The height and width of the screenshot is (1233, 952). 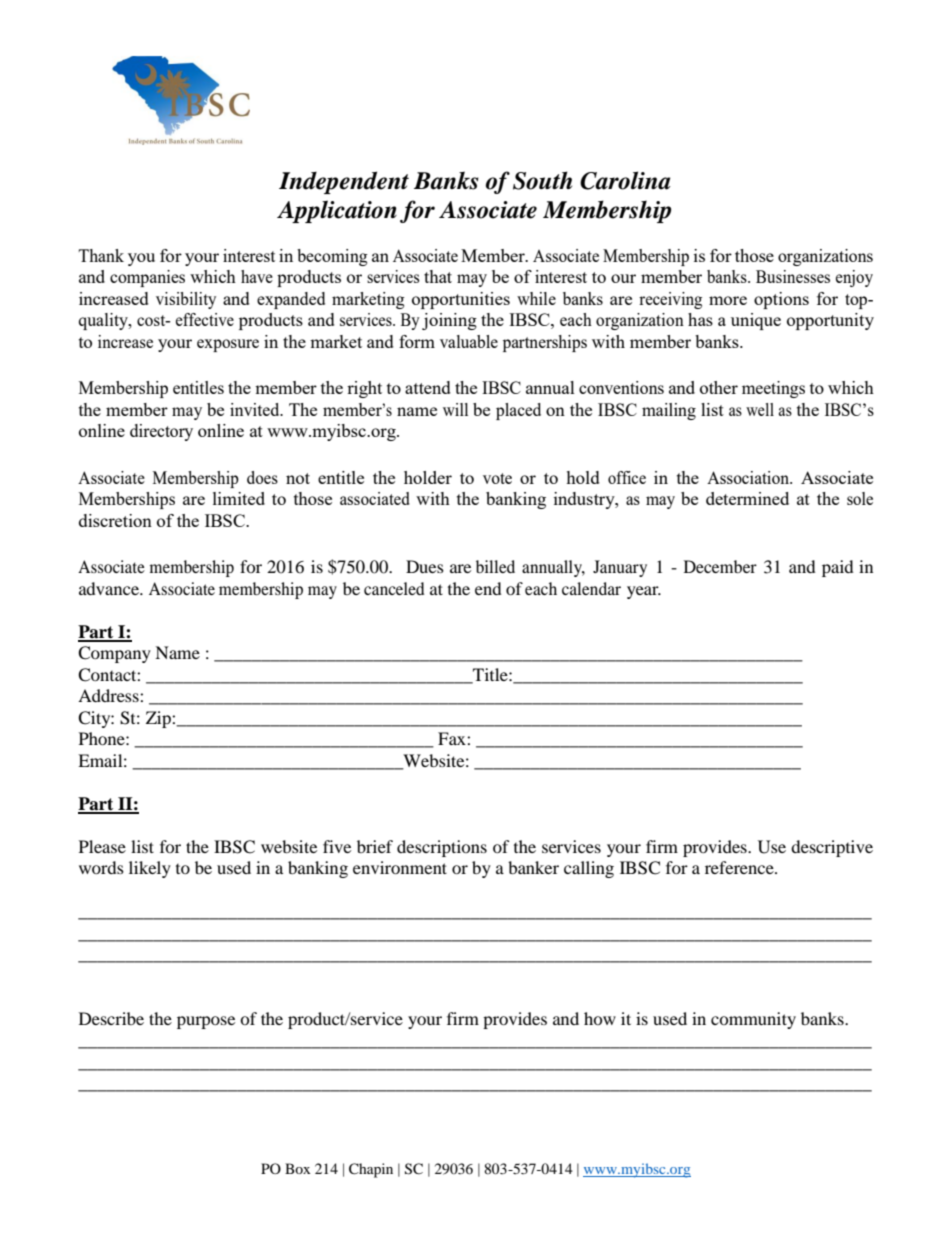 I want to click on Box, so click(x=297, y=1168).
